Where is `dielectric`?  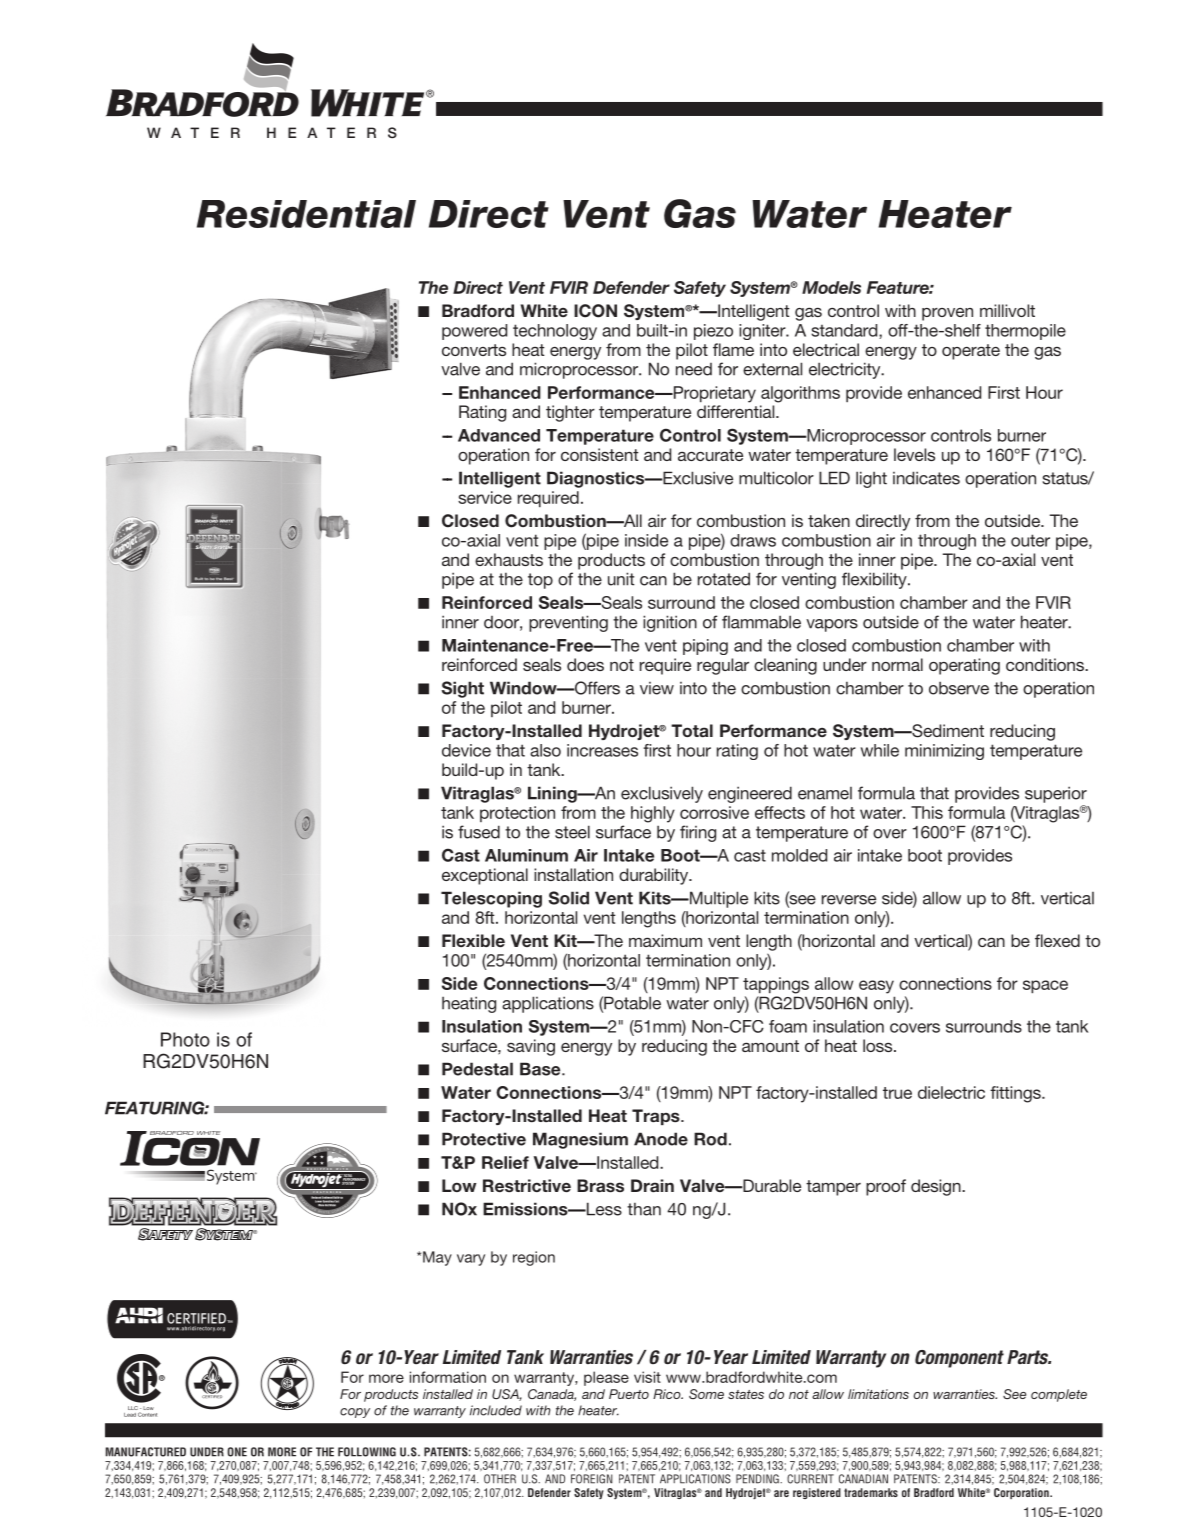 dielectric is located at coordinates (951, 1092).
